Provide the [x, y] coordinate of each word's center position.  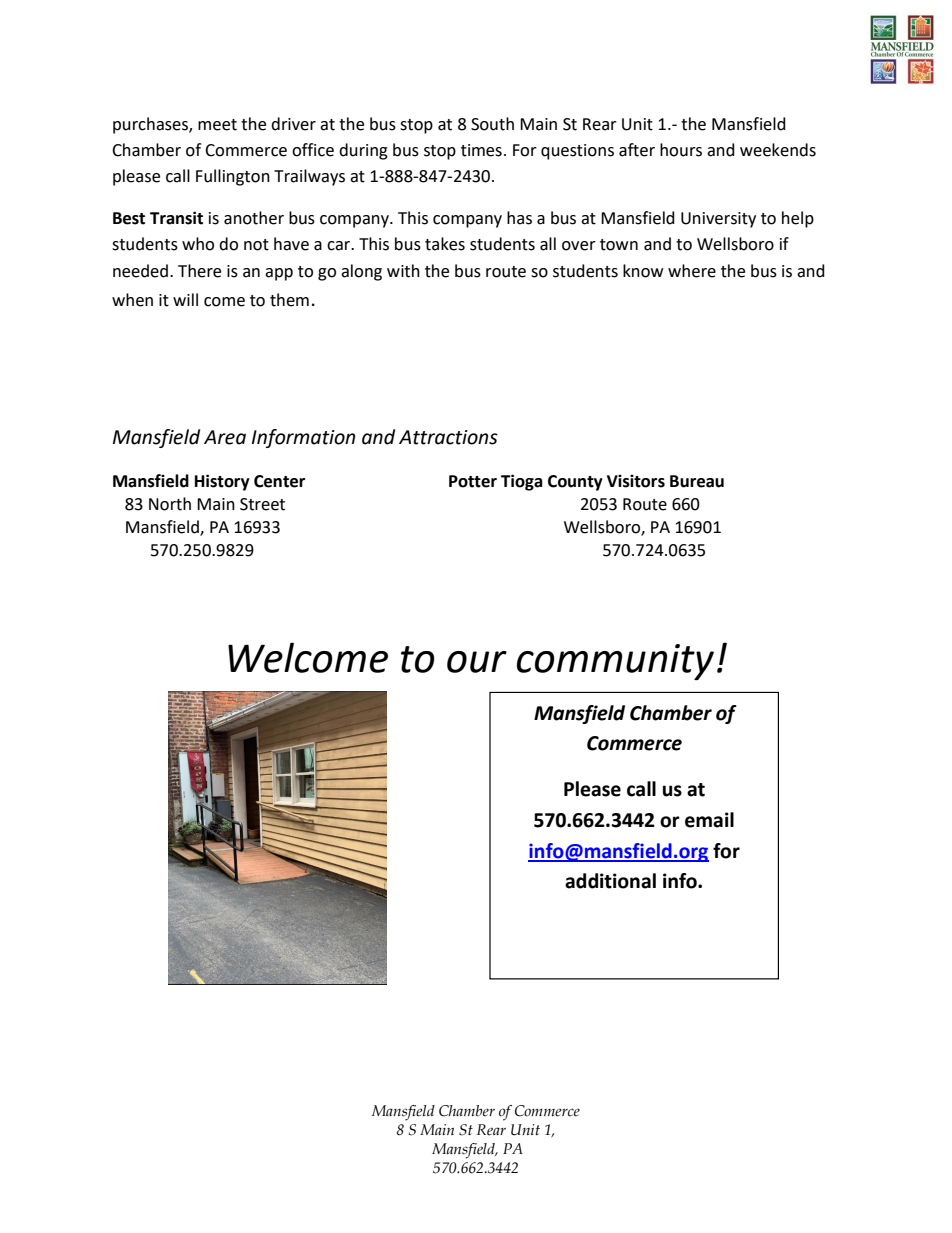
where [692, 271]
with [403, 271]
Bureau [697, 481]
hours [681, 150]
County [575, 483]
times [481, 150]
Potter [473, 481]
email [709, 820]
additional [610, 881]
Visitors [636, 481]
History [222, 482]
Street [262, 504]
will [185, 299]
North [170, 504]
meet [217, 125]
